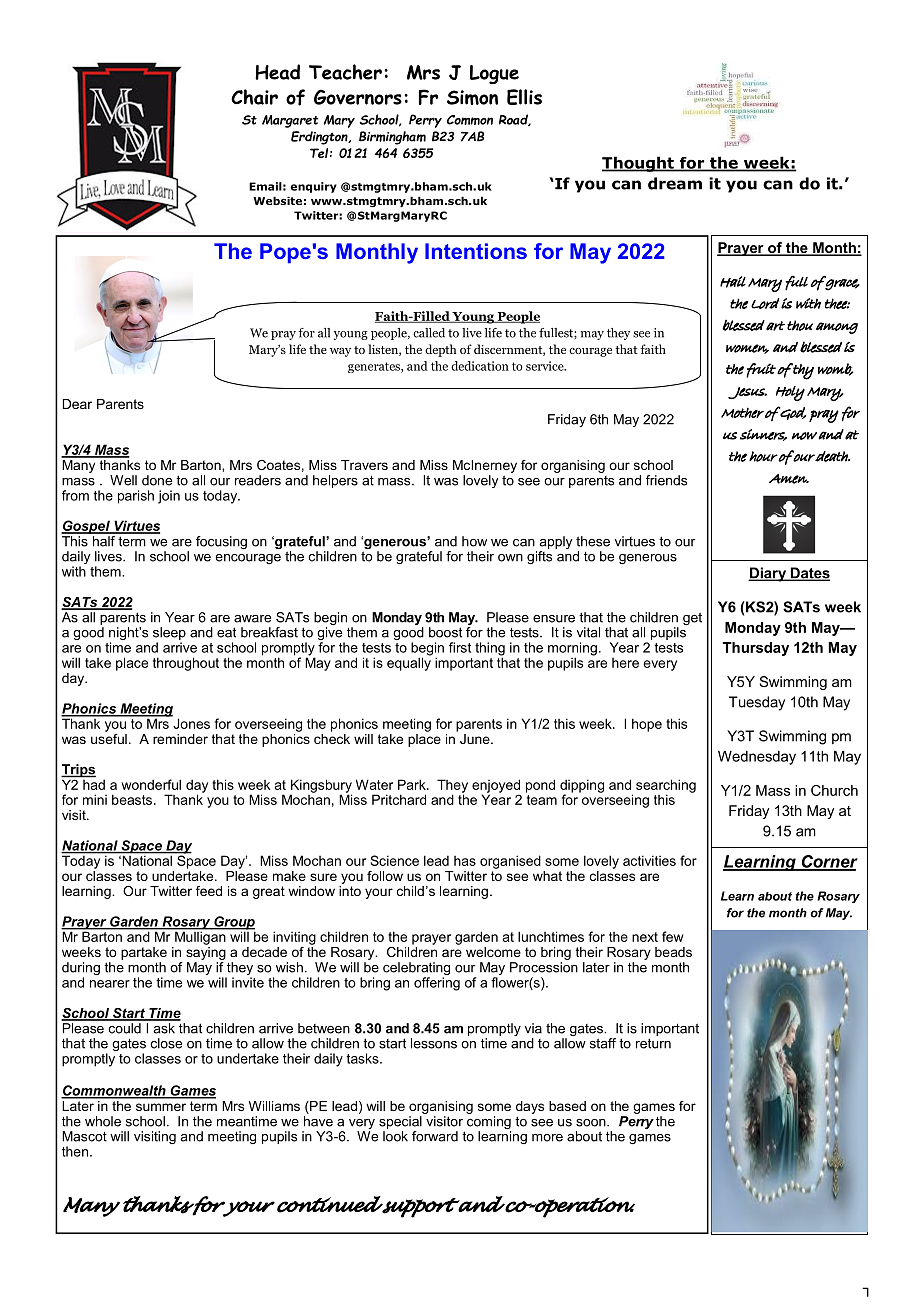 Image resolution: width=924 pixels, height=1308 pixels. I want to click on June, so click(476, 739).
